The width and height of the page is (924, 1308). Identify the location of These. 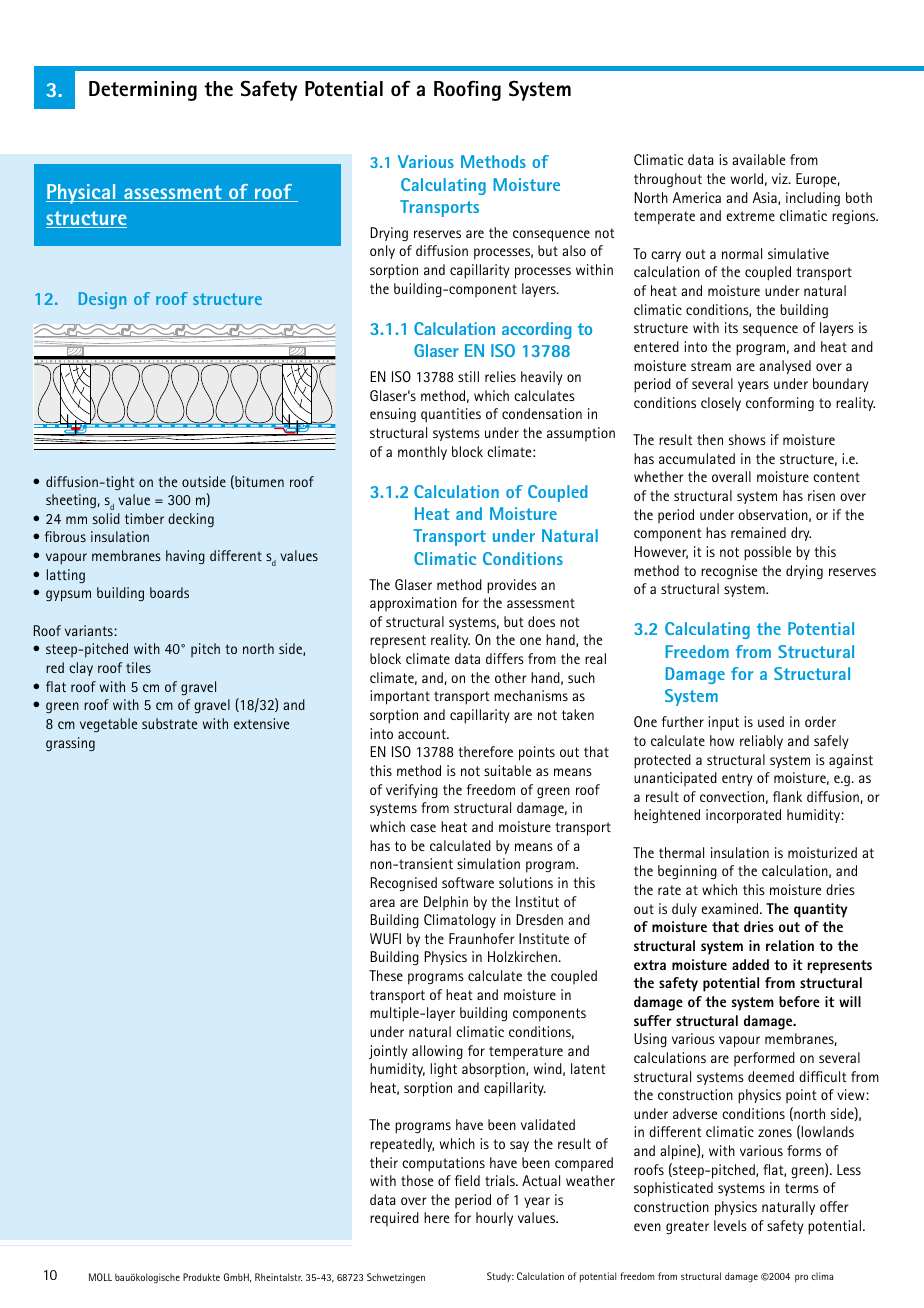
(386, 975).
